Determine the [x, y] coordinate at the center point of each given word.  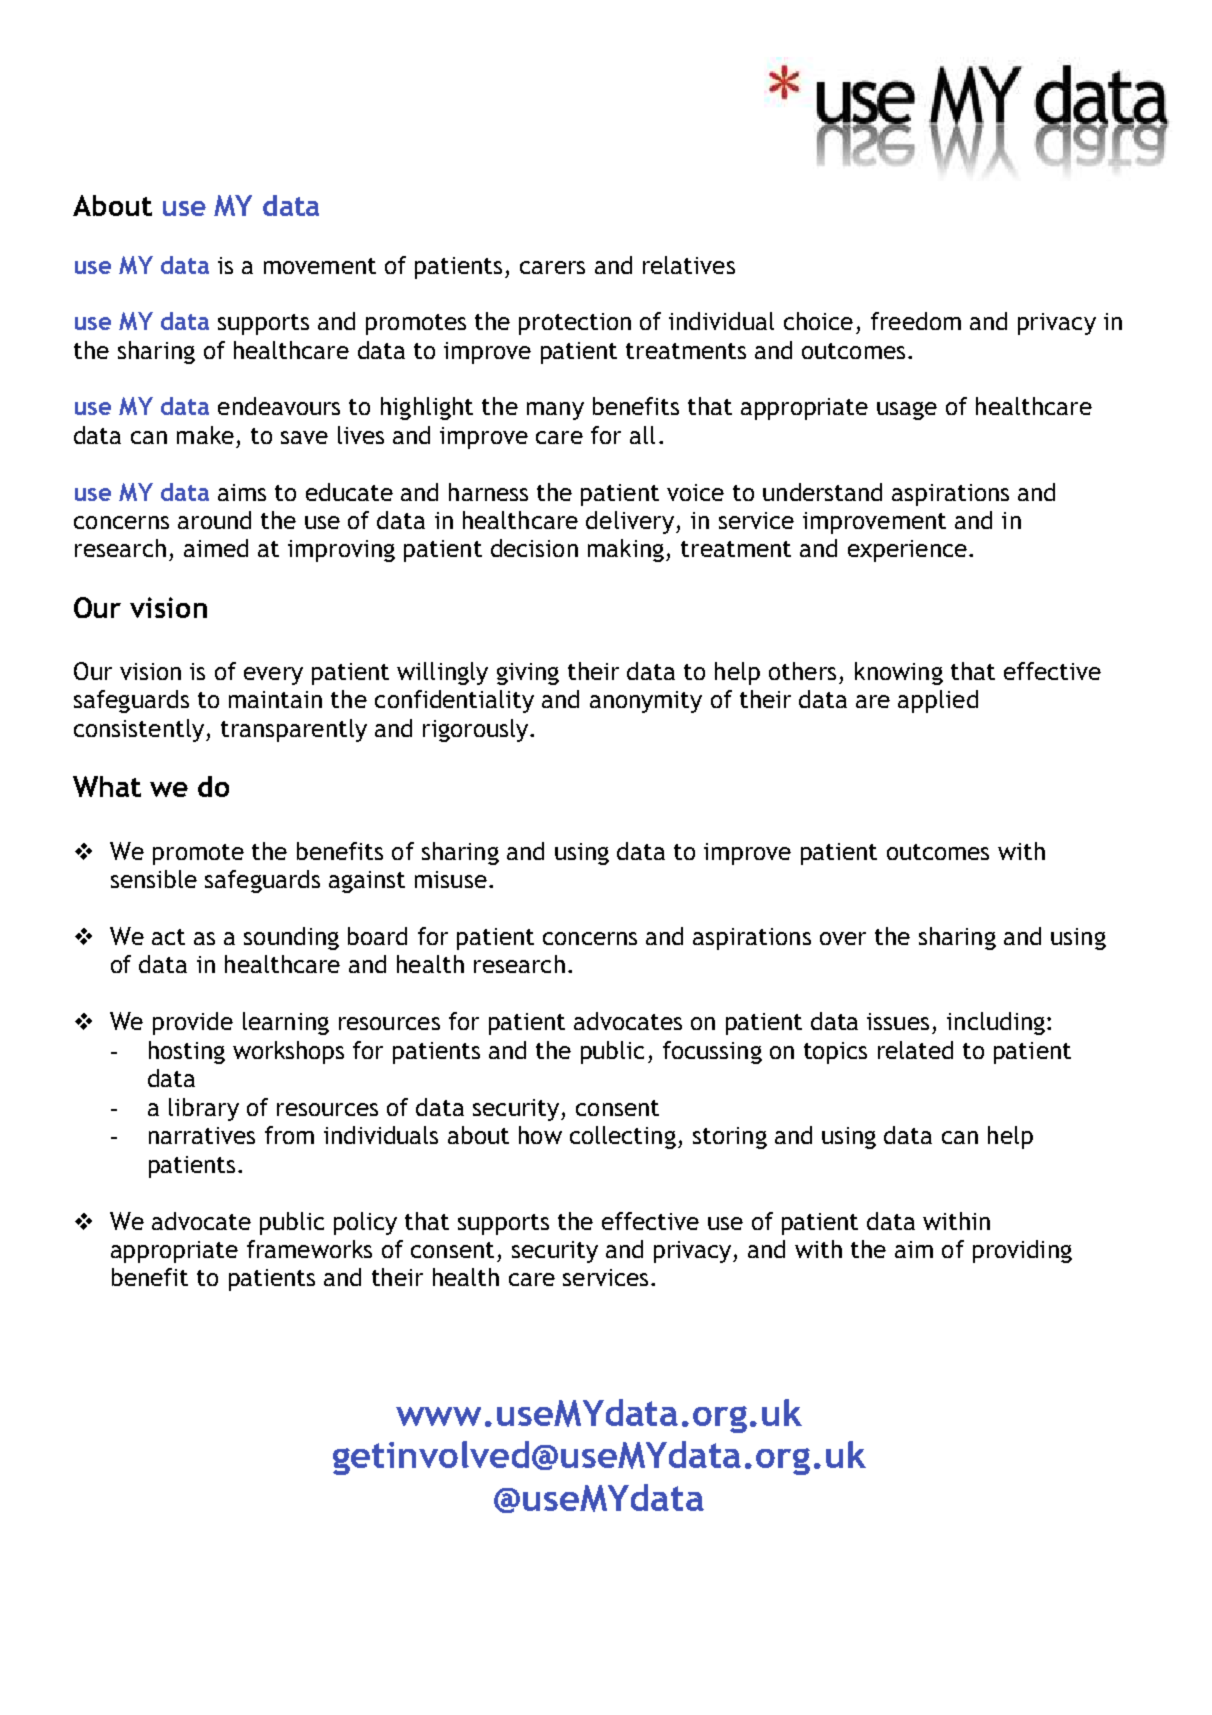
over [843, 938]
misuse [451, 879]
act [168, 937]
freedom [916, 321]
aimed [216, 548]
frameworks [309, 1249]
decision [534, 548]
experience [907, 551]
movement [320, 266]
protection [575, 324]
